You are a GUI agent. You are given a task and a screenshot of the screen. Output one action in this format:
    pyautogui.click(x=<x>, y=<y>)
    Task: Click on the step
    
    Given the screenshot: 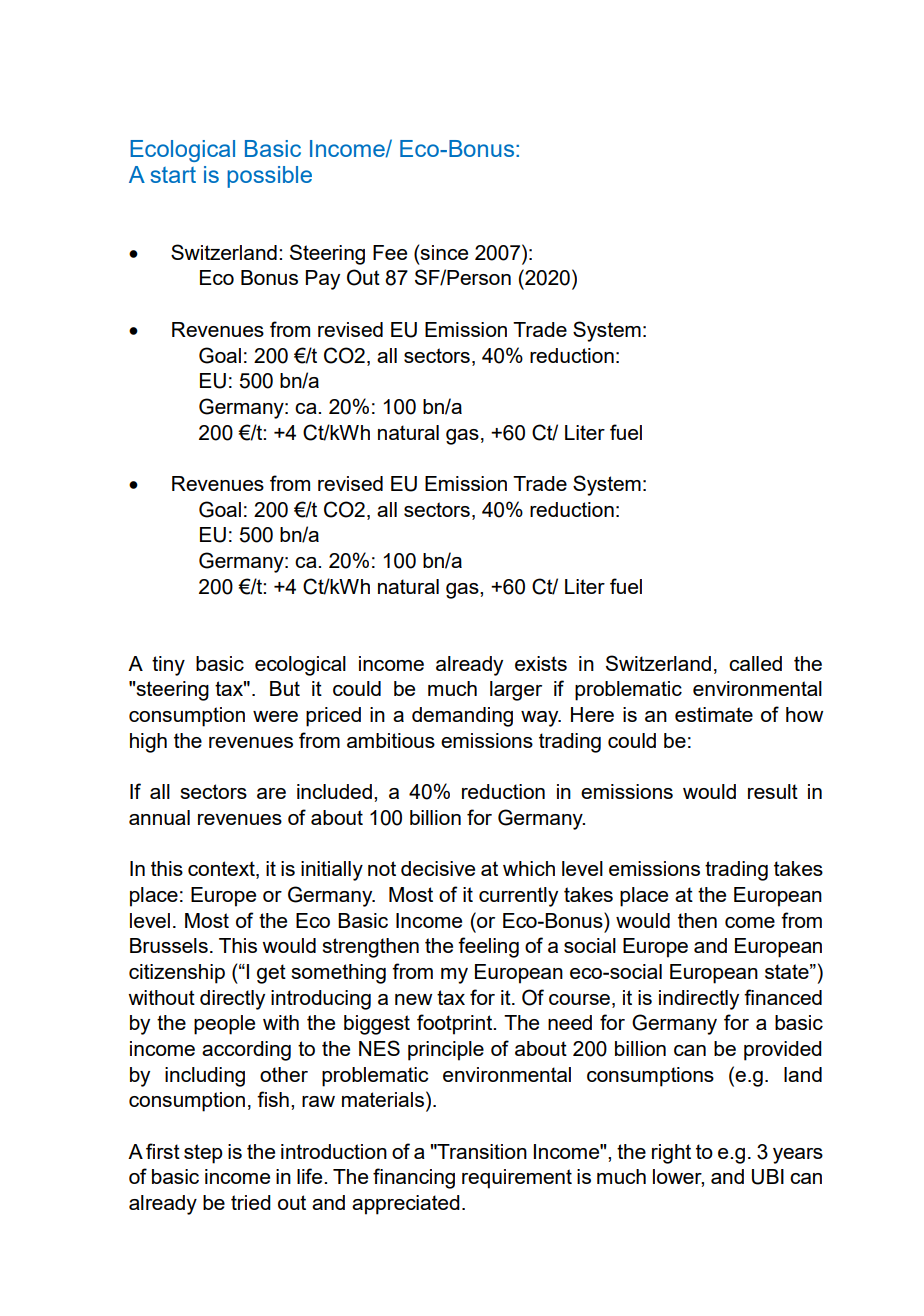 What is the action you would take?
    pyautogui.click(x=203, y=1154)
